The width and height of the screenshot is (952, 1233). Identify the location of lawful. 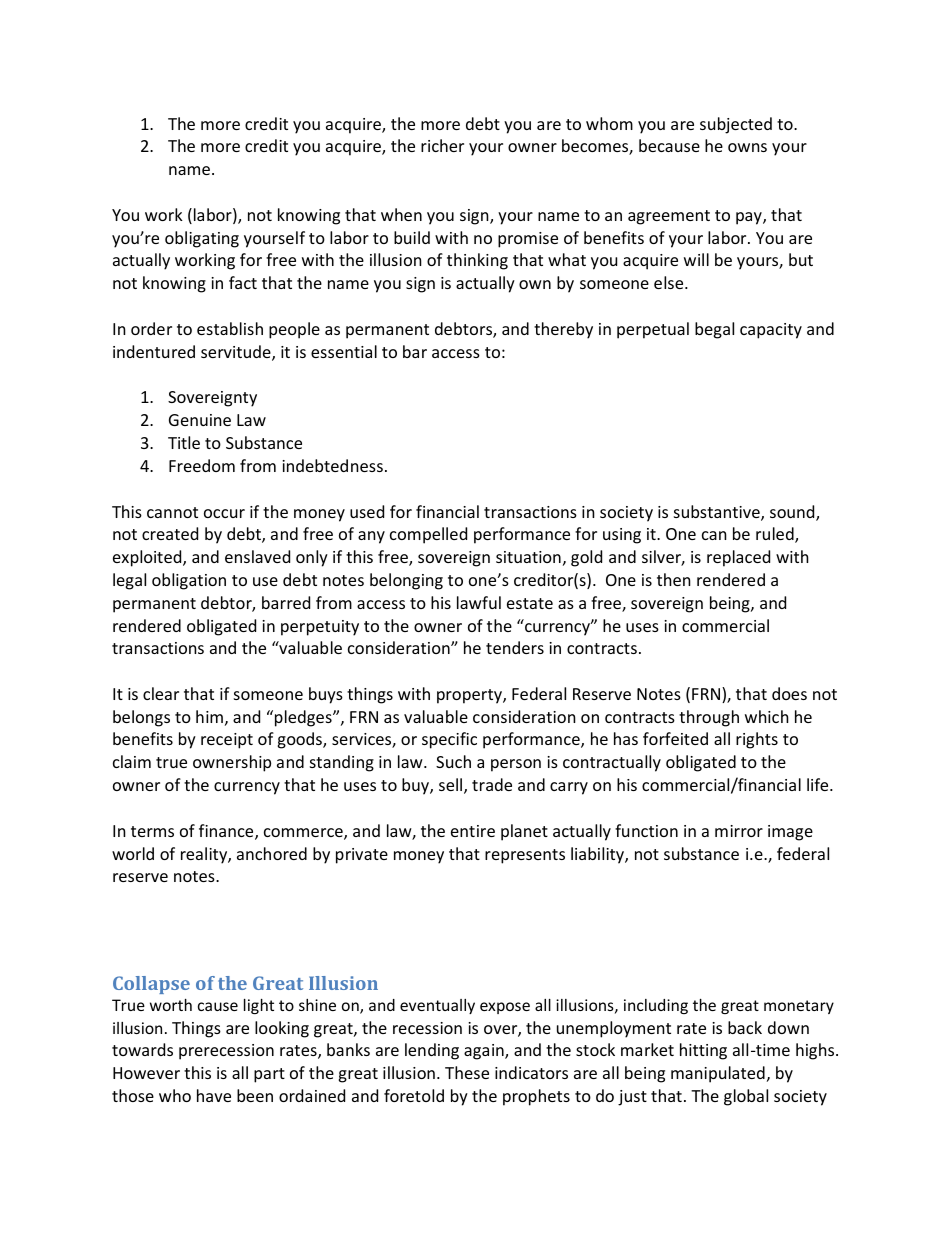
(479, 602).
